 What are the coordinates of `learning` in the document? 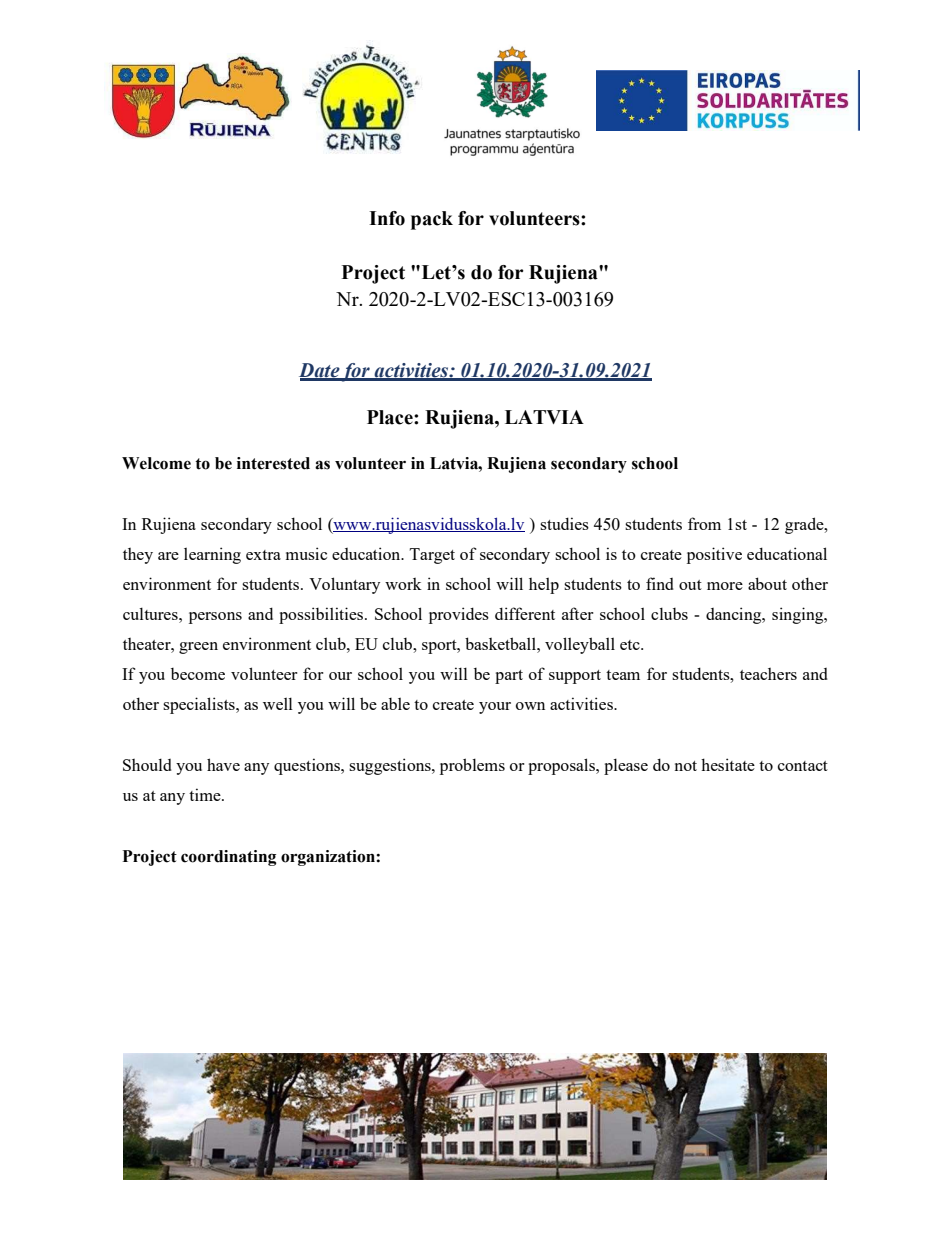 It's located at (212, 555).
